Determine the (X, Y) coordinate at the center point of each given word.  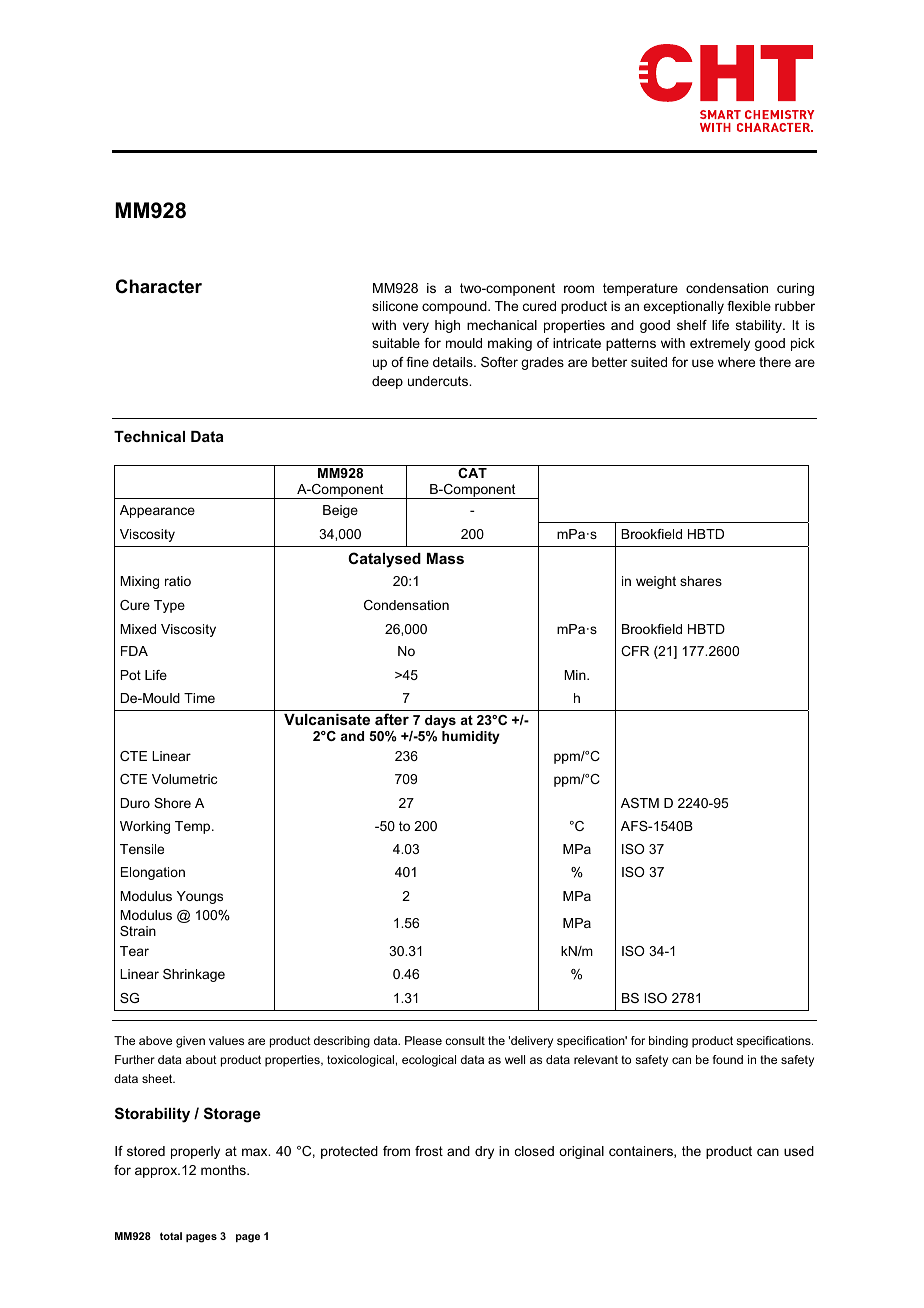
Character (159, 286)
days (440, 721)
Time (199, 698)
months (224, 1170)
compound (455, 307)
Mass (445, 558)
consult (465, 1040)
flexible (749, 306)
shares (701, 581)
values (226, 1040)
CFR (635, 651)
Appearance (157, 511)
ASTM (640, 803)
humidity (471, 737)
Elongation (153, 873)
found (728, 1059)
